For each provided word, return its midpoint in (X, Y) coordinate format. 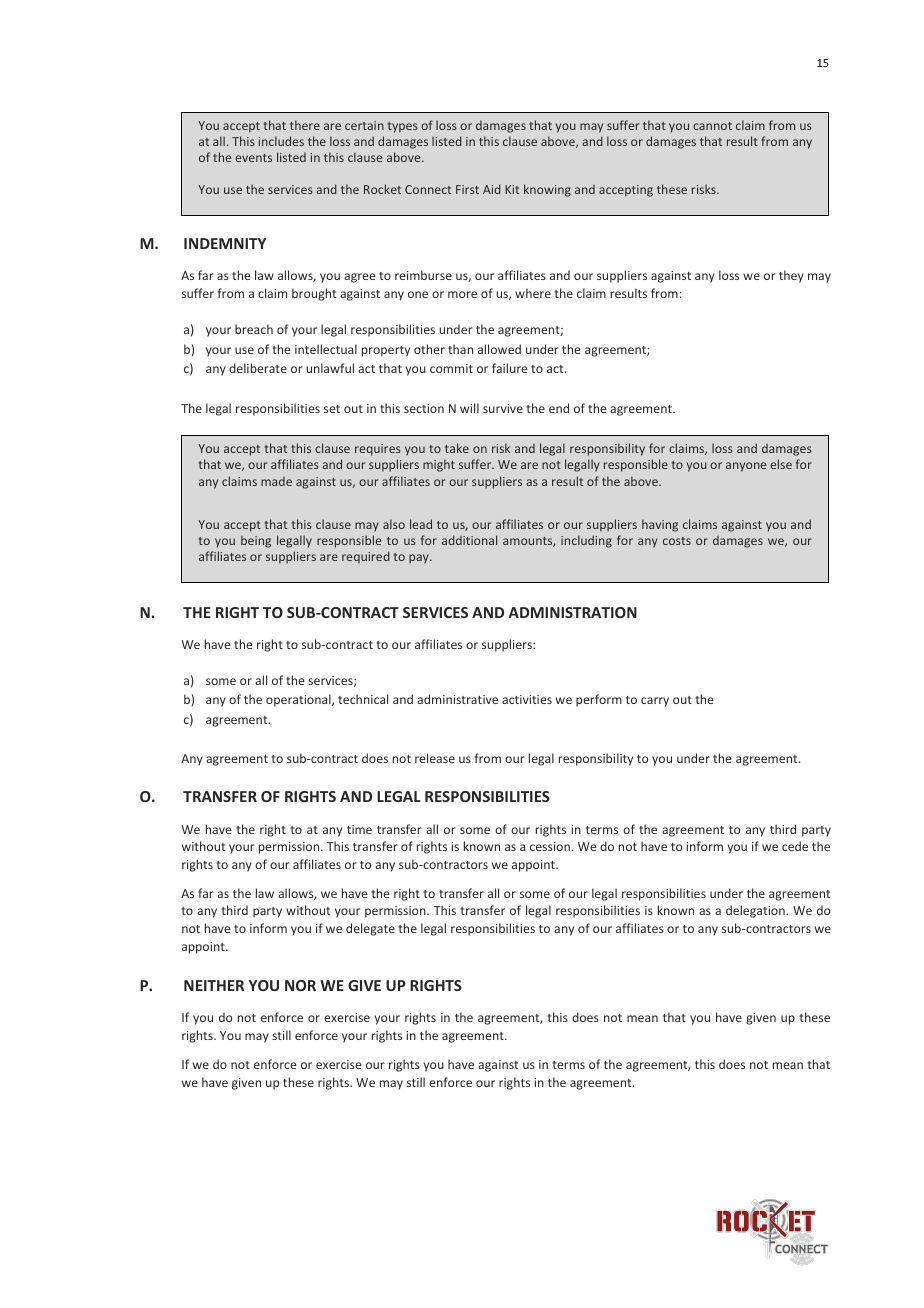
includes (281, 141)
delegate (370, 929)
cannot (712, 126)
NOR (300, 985)
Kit (512, 189)
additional (469, 540)
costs (677, 541)
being (256, 541)
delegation (756, 911)
